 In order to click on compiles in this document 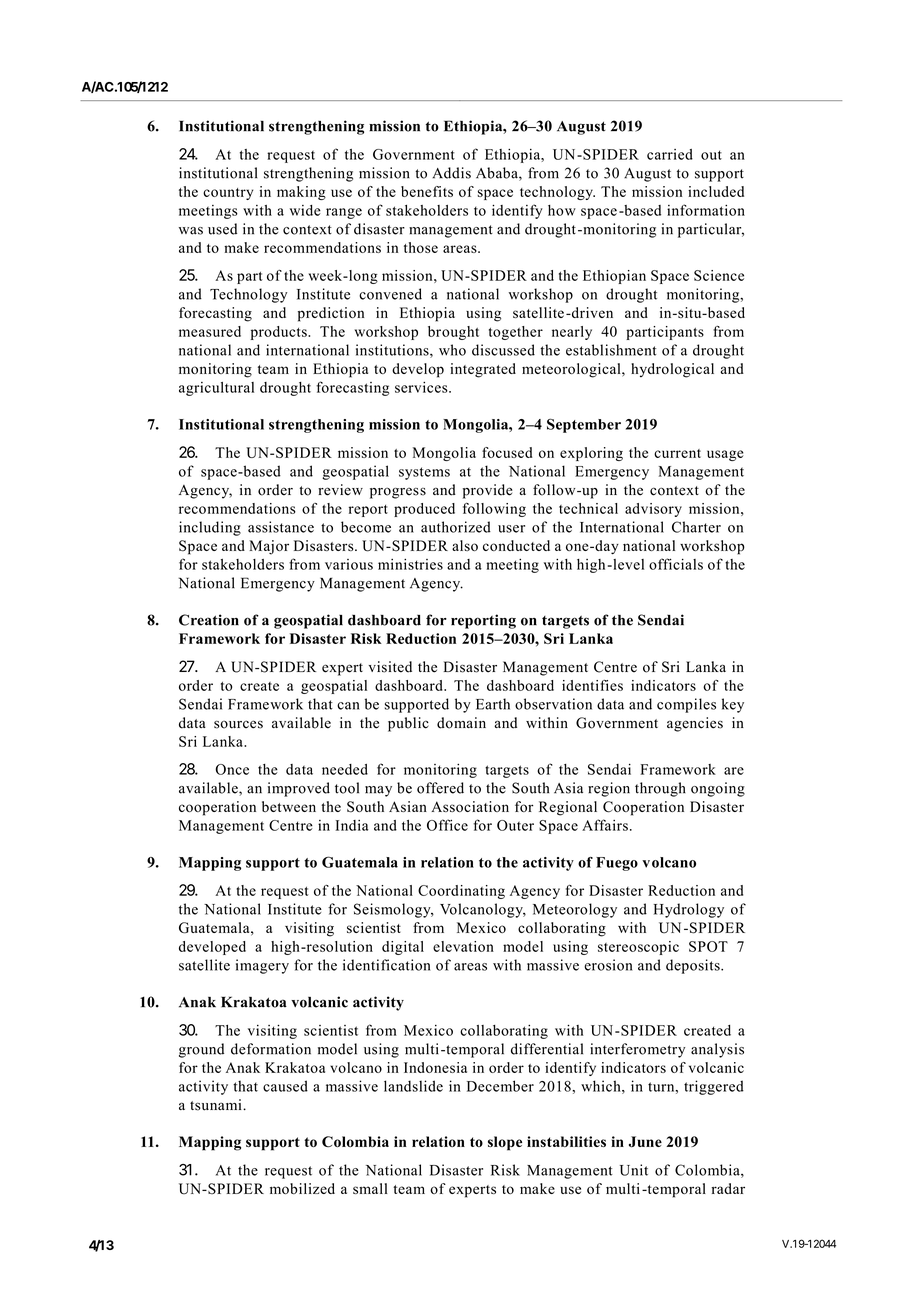, I will do `click(686, 705)`.
